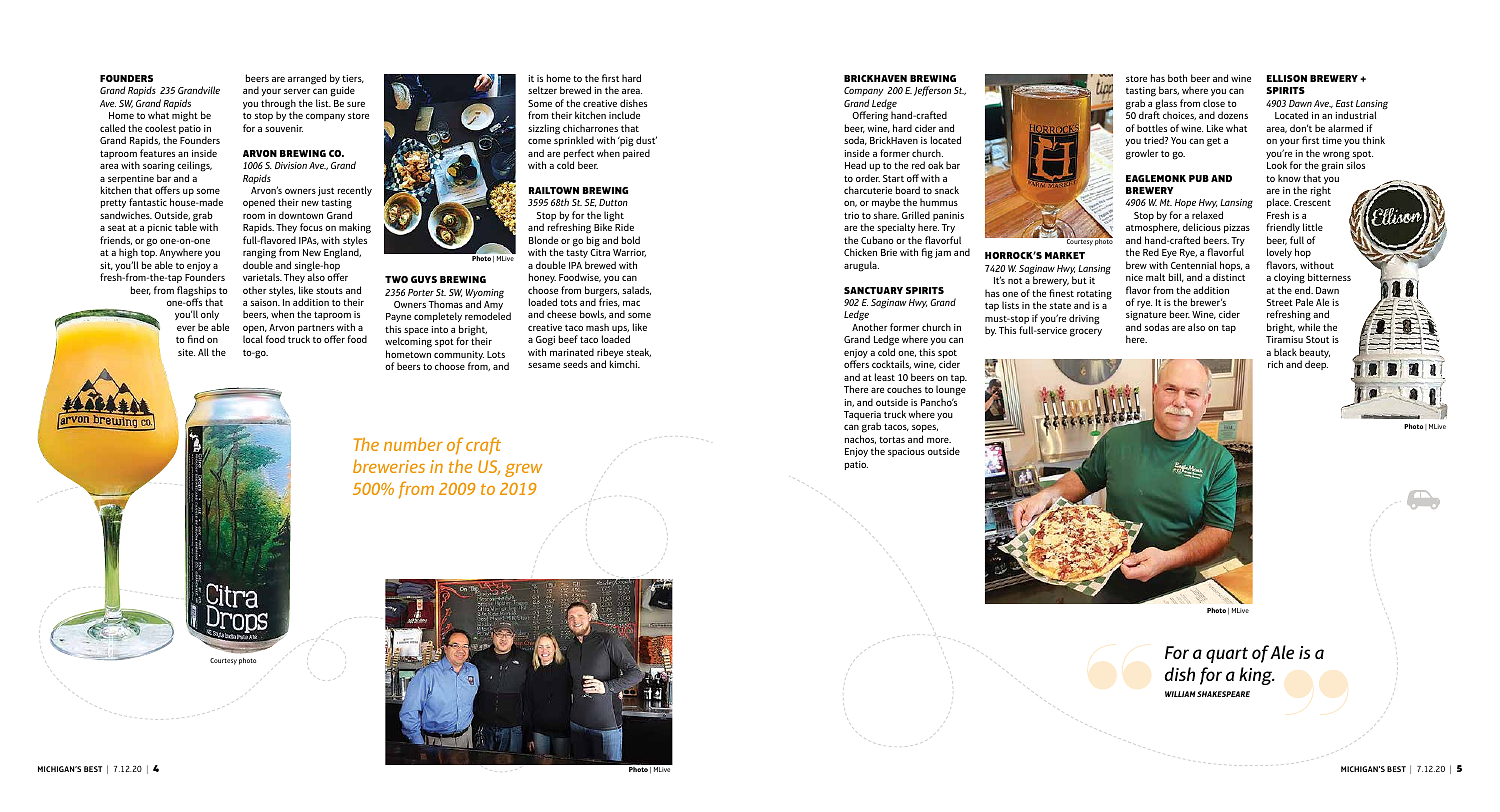 This screenshot has width=1500, height=812. I want to click on server, so click(297, 91).
